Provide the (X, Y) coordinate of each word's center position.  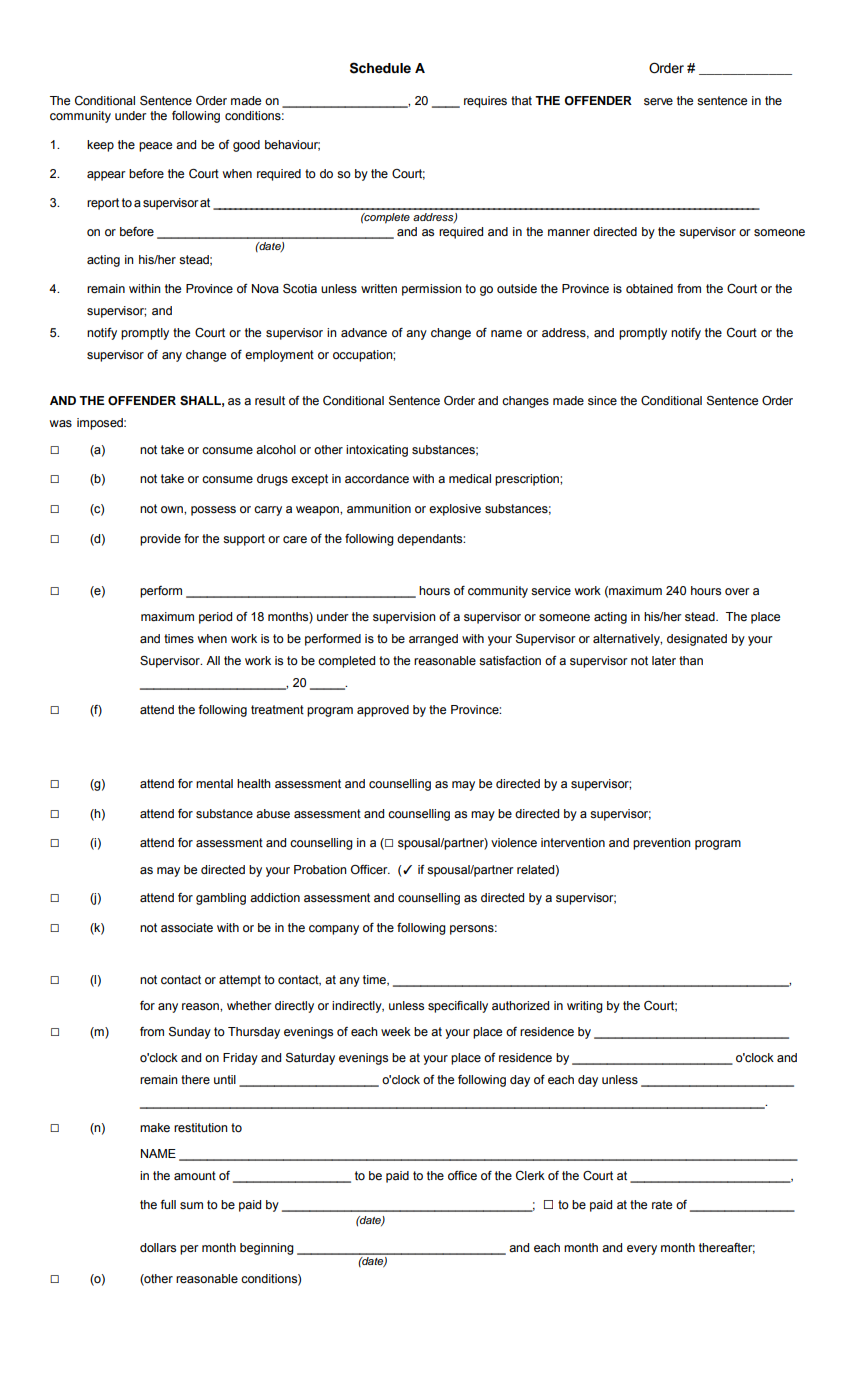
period (215, 618)
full (168, 1204)
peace (155, 147)
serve (658, 102)
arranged (433, 640)
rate (662, 1205)
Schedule (380, 68)
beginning (267, 1249)
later (664, 661)
